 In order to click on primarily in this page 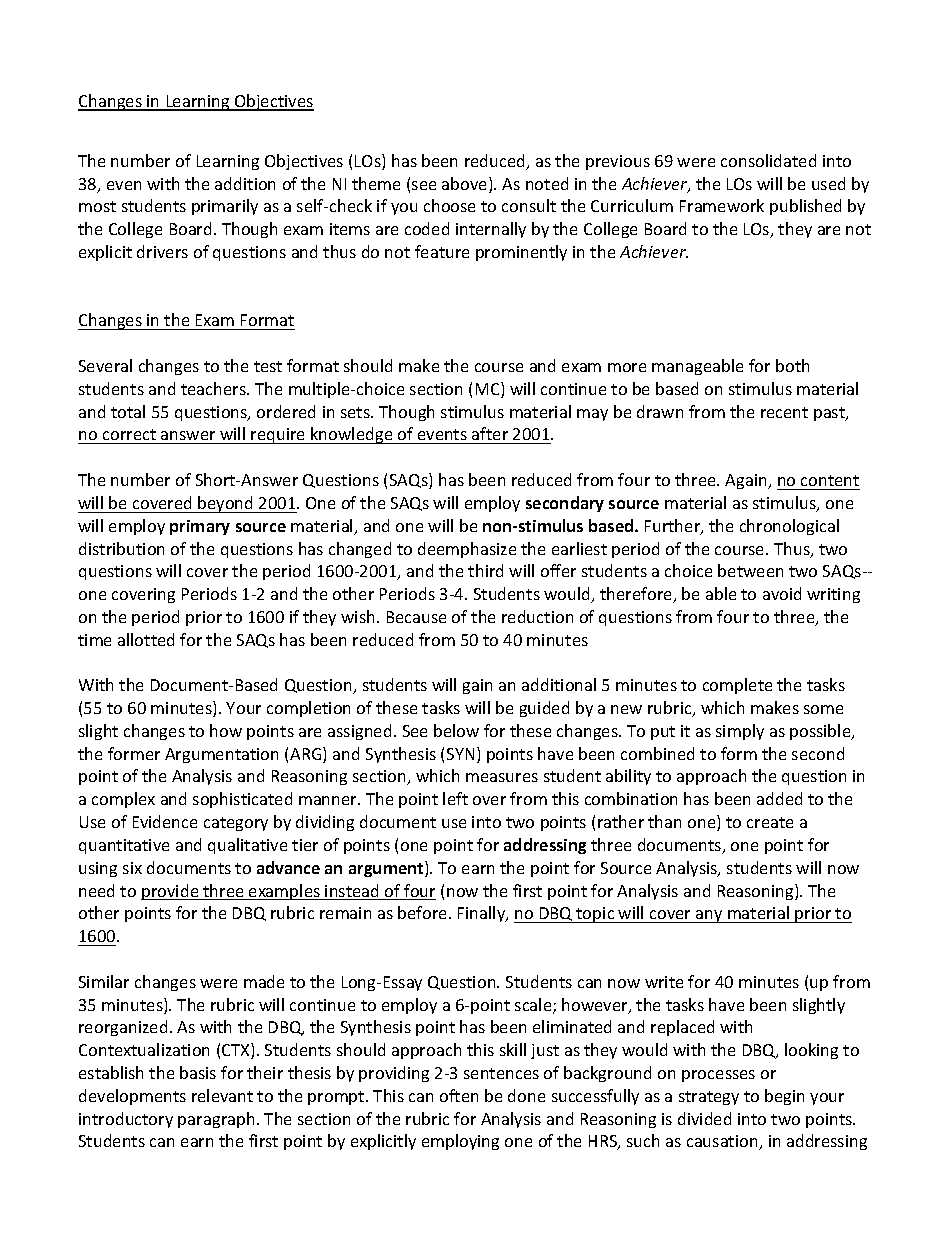, I will do `click(225, 207)`.
